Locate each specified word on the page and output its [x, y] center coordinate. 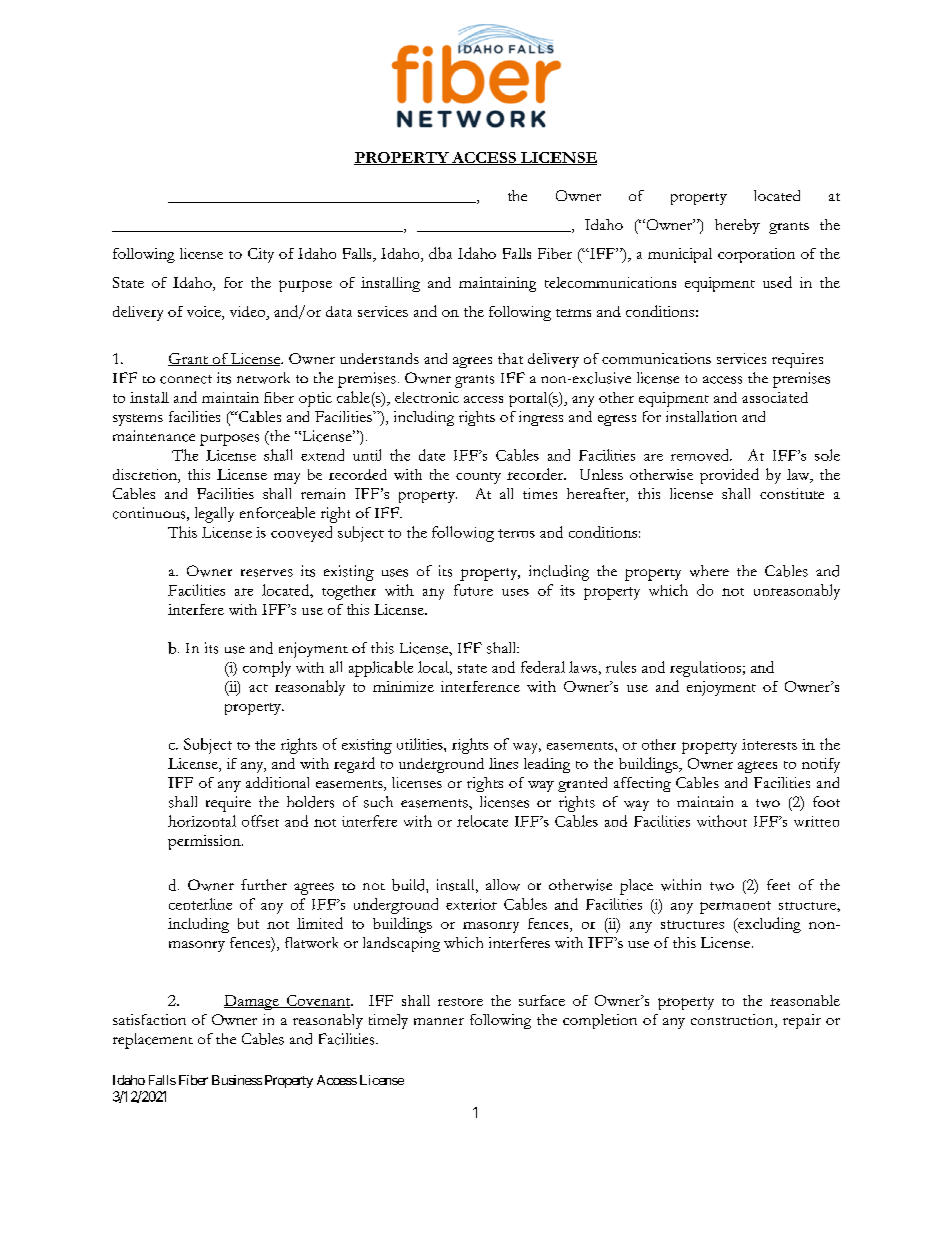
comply [267, 669]
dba [440, 253]
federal [543, 667]
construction [733, 1021]
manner [439, 1021]
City [261, 255]
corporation [756, 255]
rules [621, 667]
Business [237, 1080]
